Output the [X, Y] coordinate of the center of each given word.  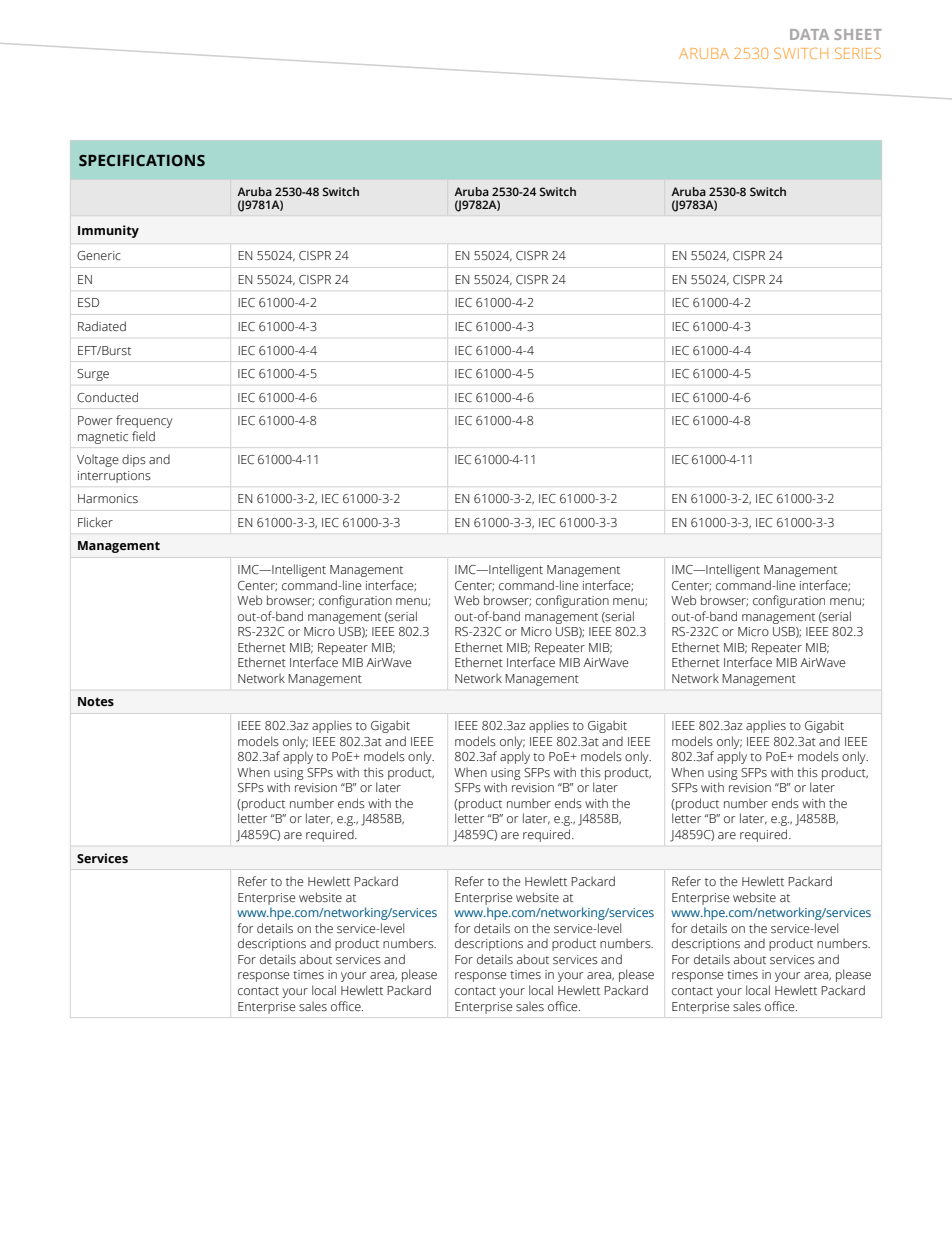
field [143, 436]
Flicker [95, 522]
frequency [144, 421]
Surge [93, 375]
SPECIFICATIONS [142, 161]
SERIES [858, 53]
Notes [96, 702]
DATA [809, 34]
